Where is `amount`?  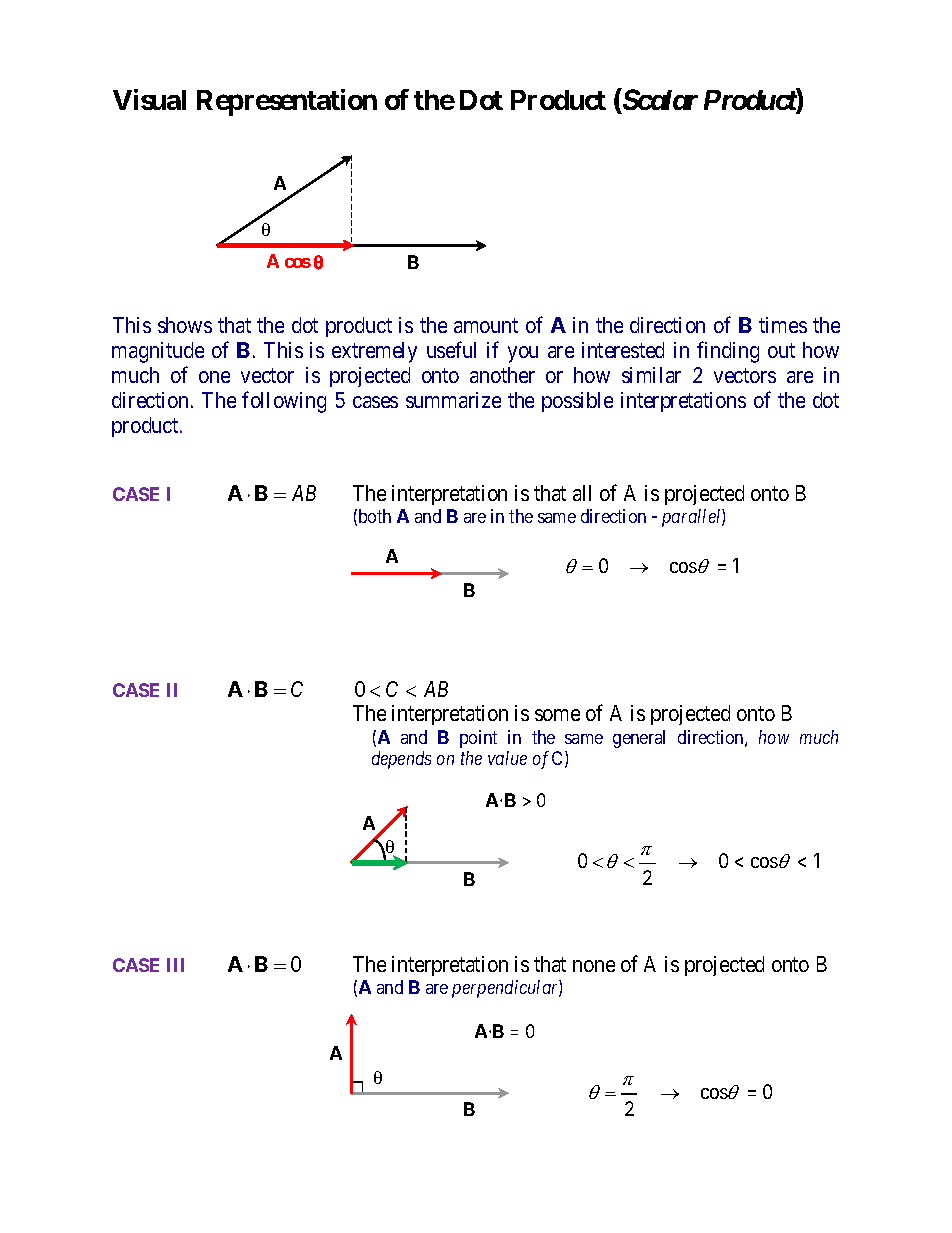 amount is located at coordinates (486, 325).
